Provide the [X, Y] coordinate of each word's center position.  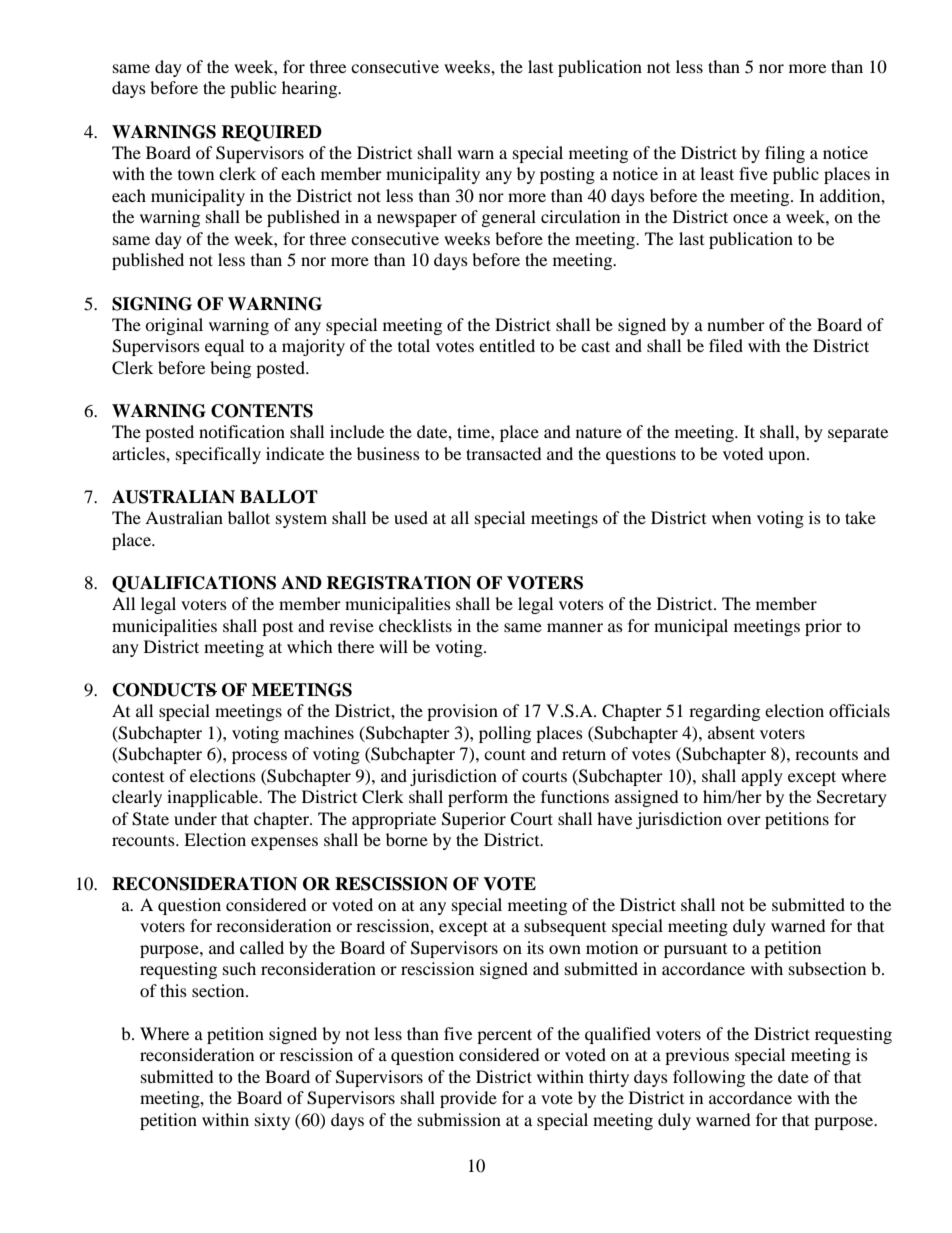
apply [762, 777]
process [259, 757]
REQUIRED [271, 133]
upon [788, 457]
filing [785, 154]
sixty [272, 1121]
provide [468, 1099]
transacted [504, 453]
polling [505, 734]
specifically [218, 455]
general [509, 218]
